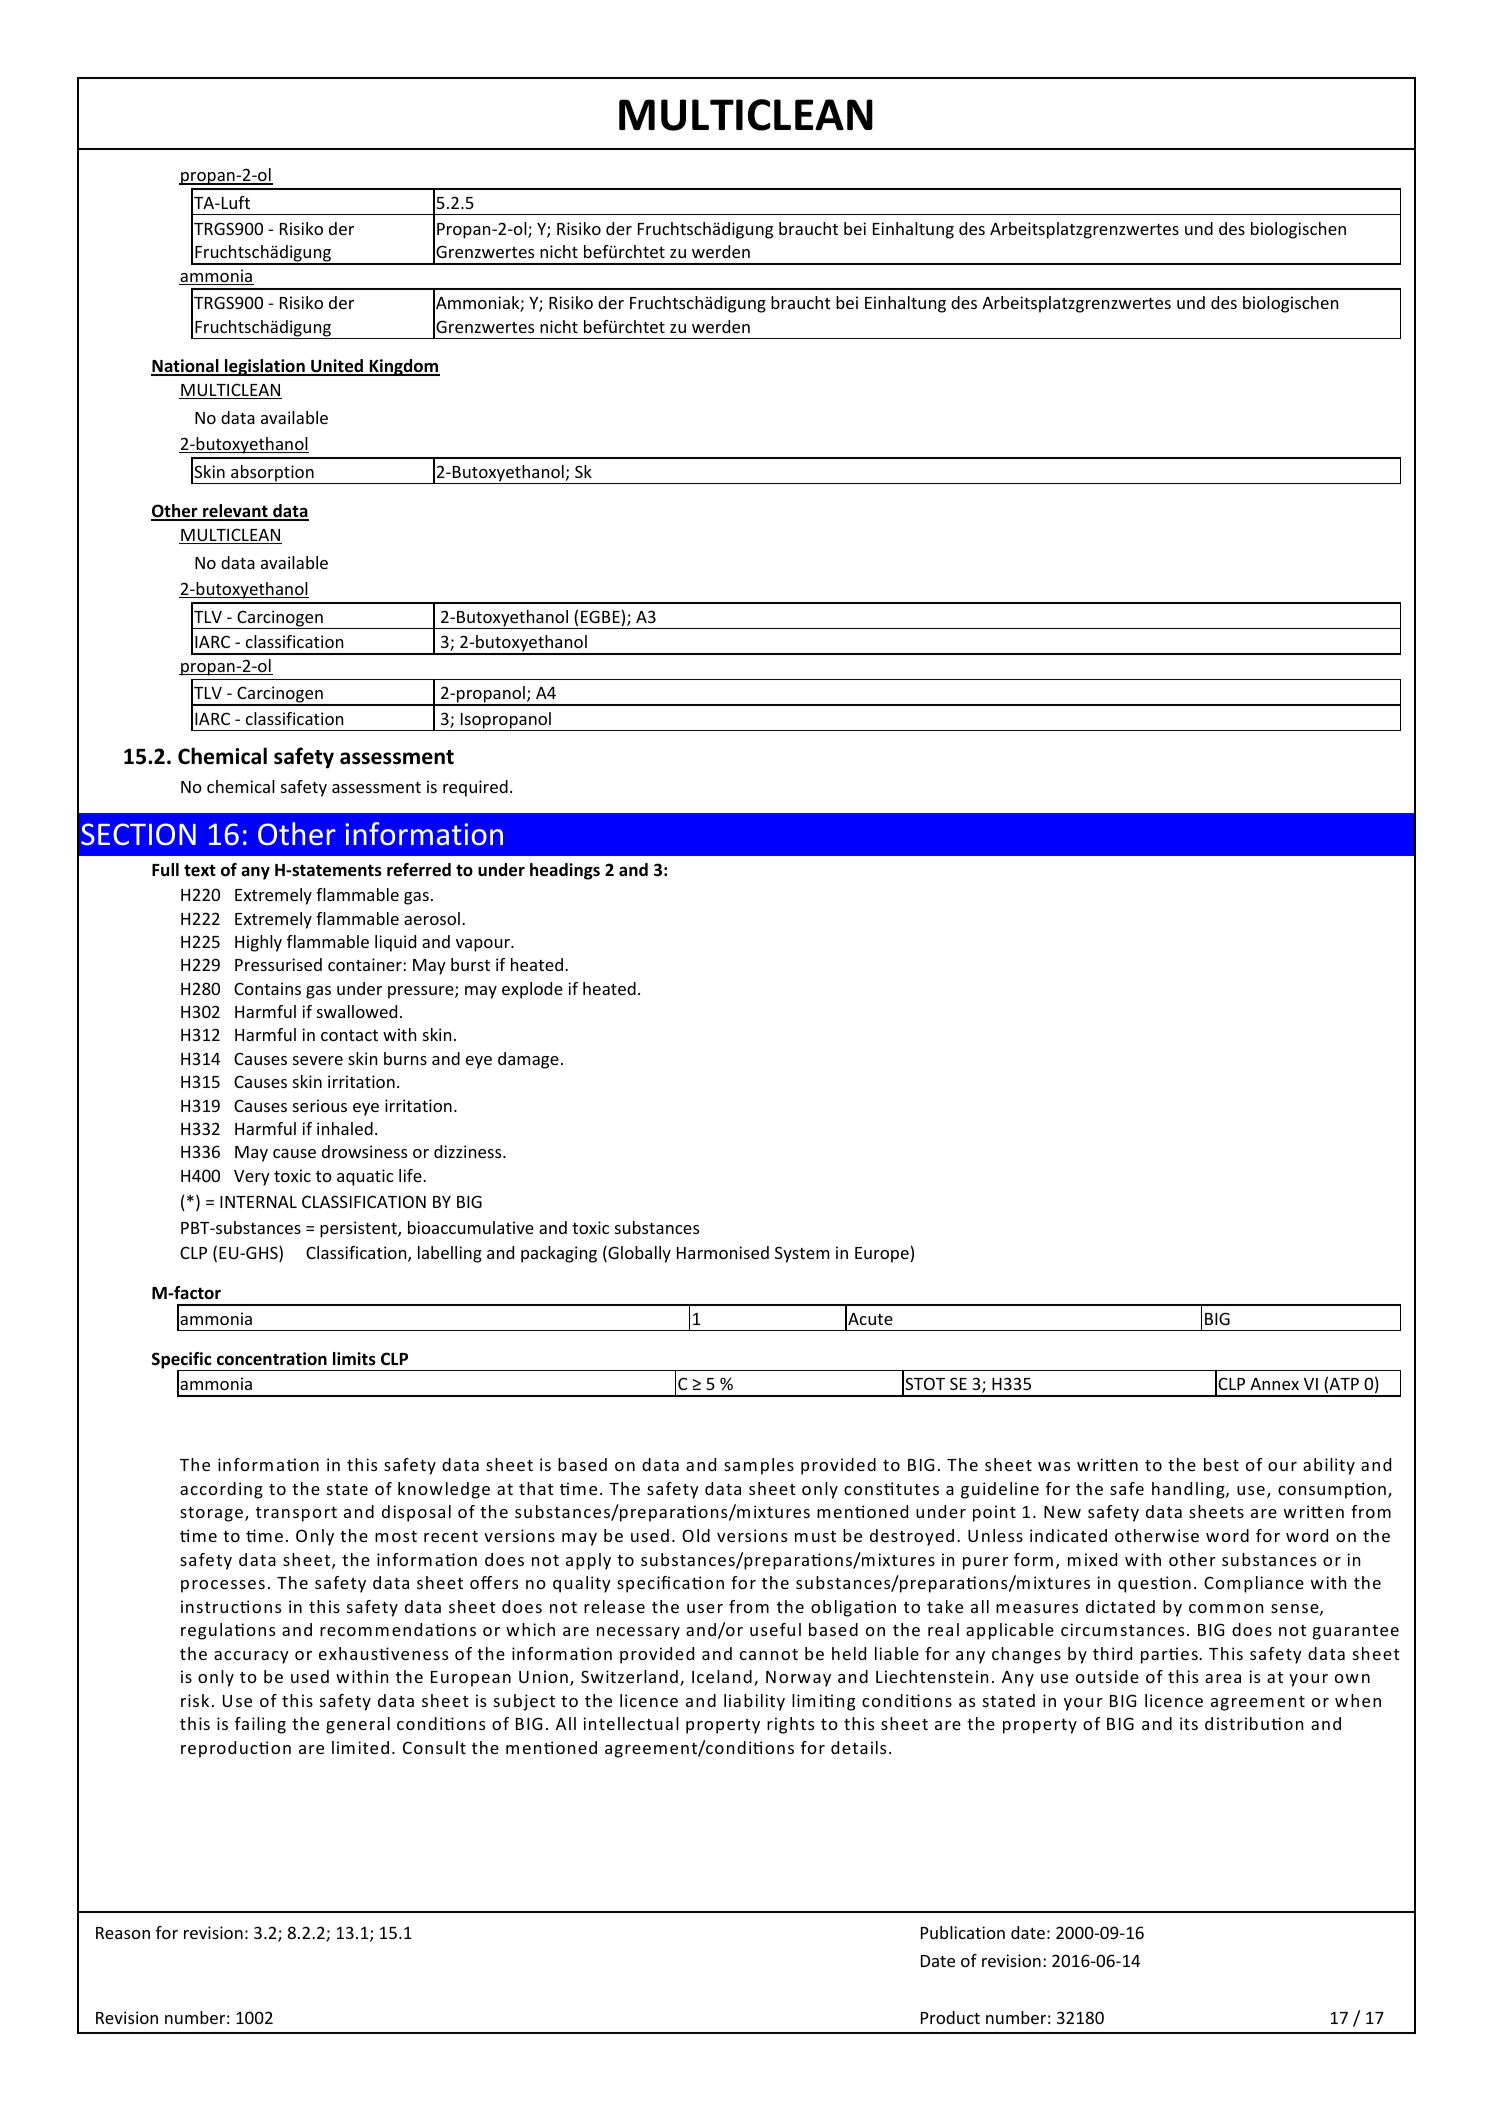  I want to click on INTERNAL, so click(258, 1202).
